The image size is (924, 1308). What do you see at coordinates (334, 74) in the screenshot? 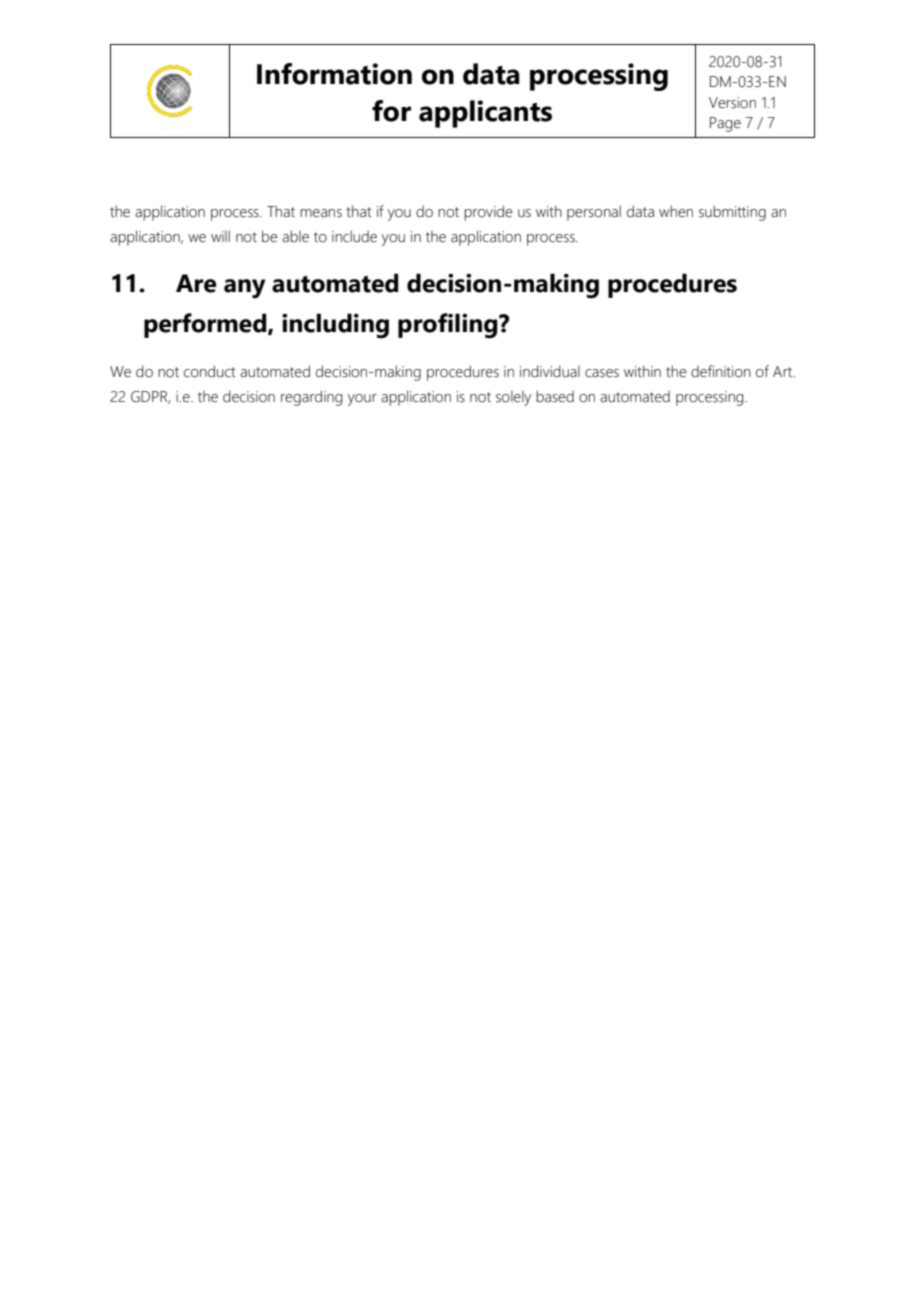
I see `Information` at bounding box center [334, 74].
